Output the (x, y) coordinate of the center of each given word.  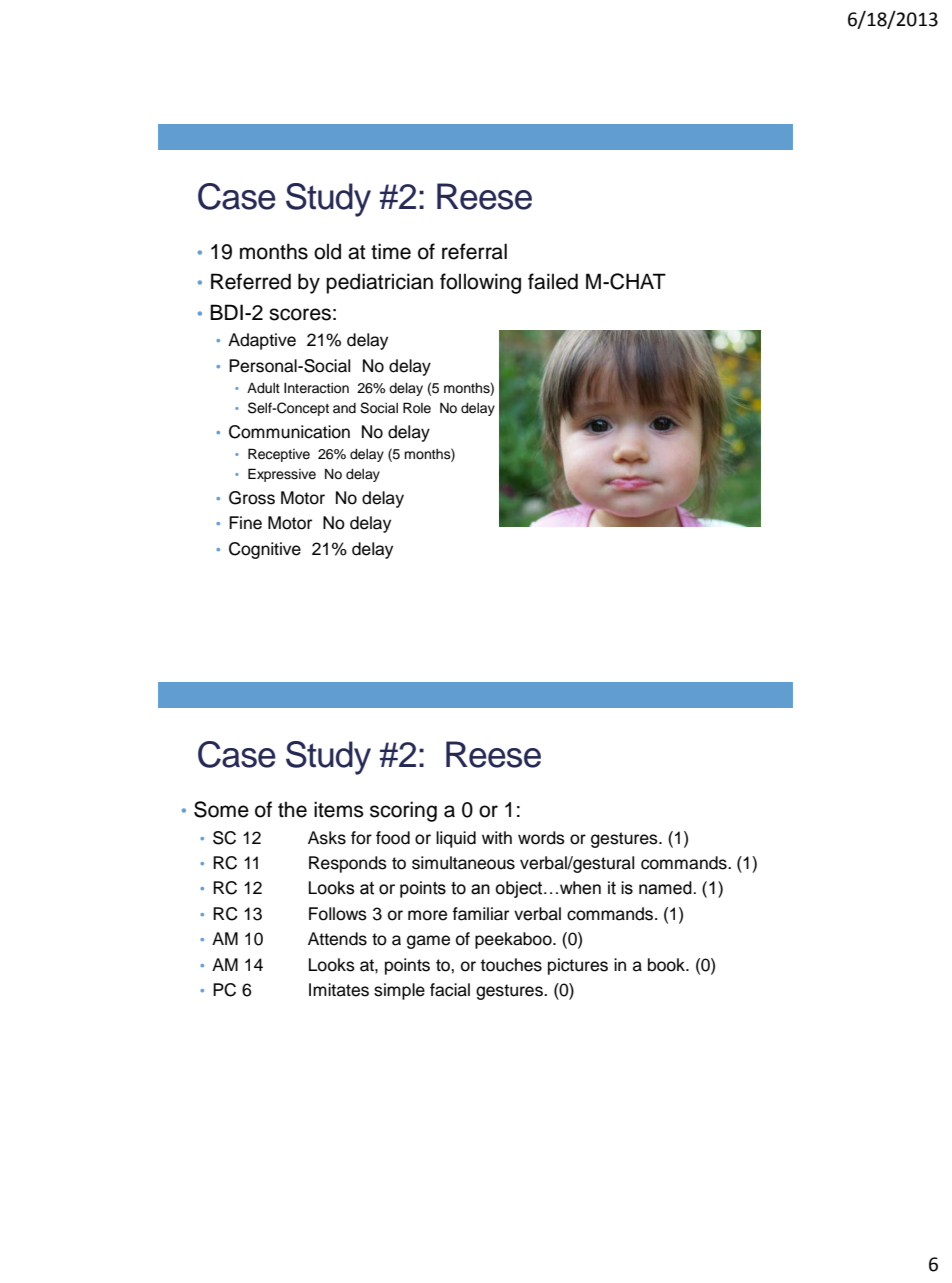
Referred (251, 281)
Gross (252, 498)
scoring (403, 811)
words (541, 838)
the (292, 809)
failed (553, 281)
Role (417, 408)
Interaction (316, 388)
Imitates (339, 990)
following (480, 283)
